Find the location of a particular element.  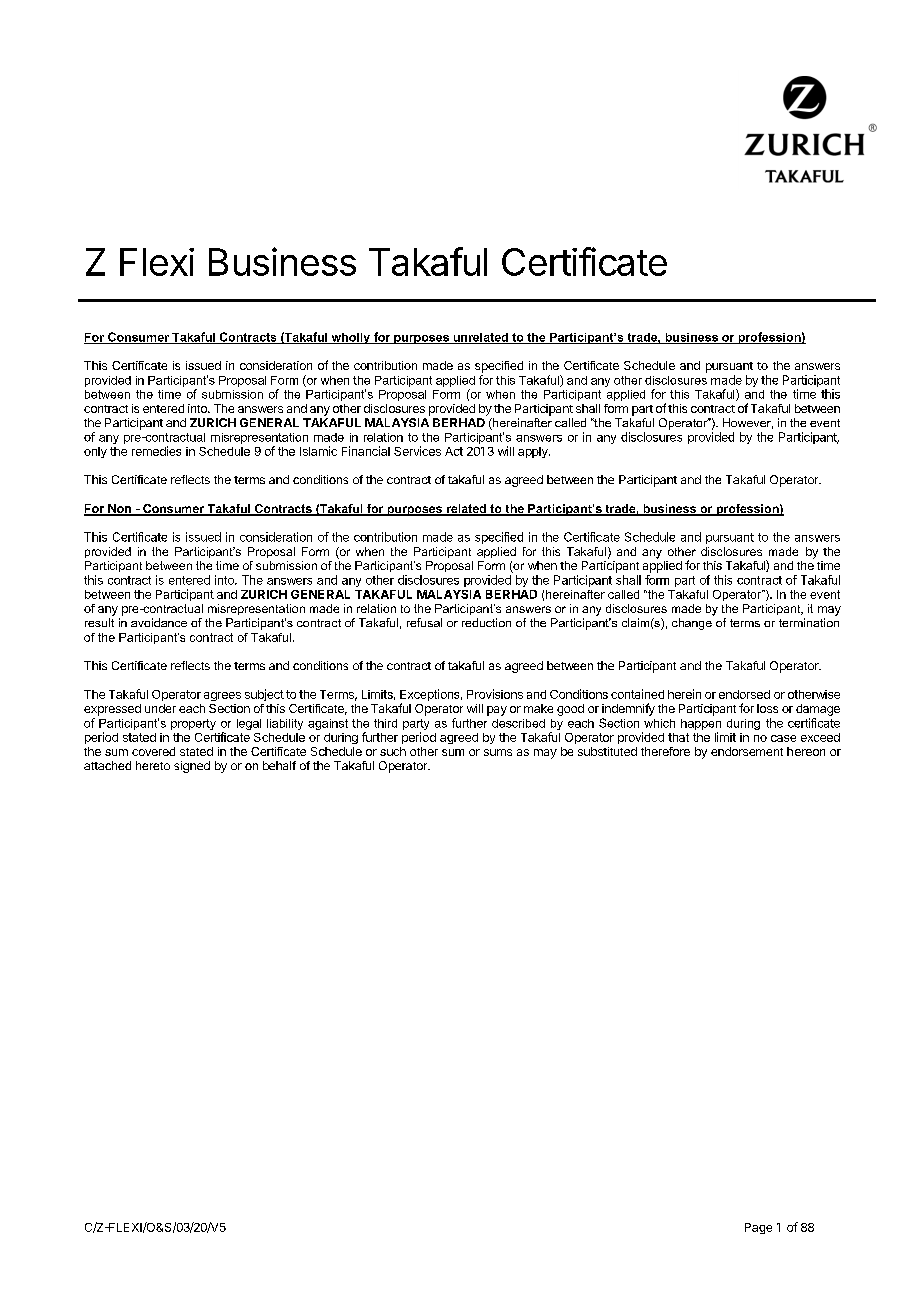

change is located at coordinates (692, 624).
